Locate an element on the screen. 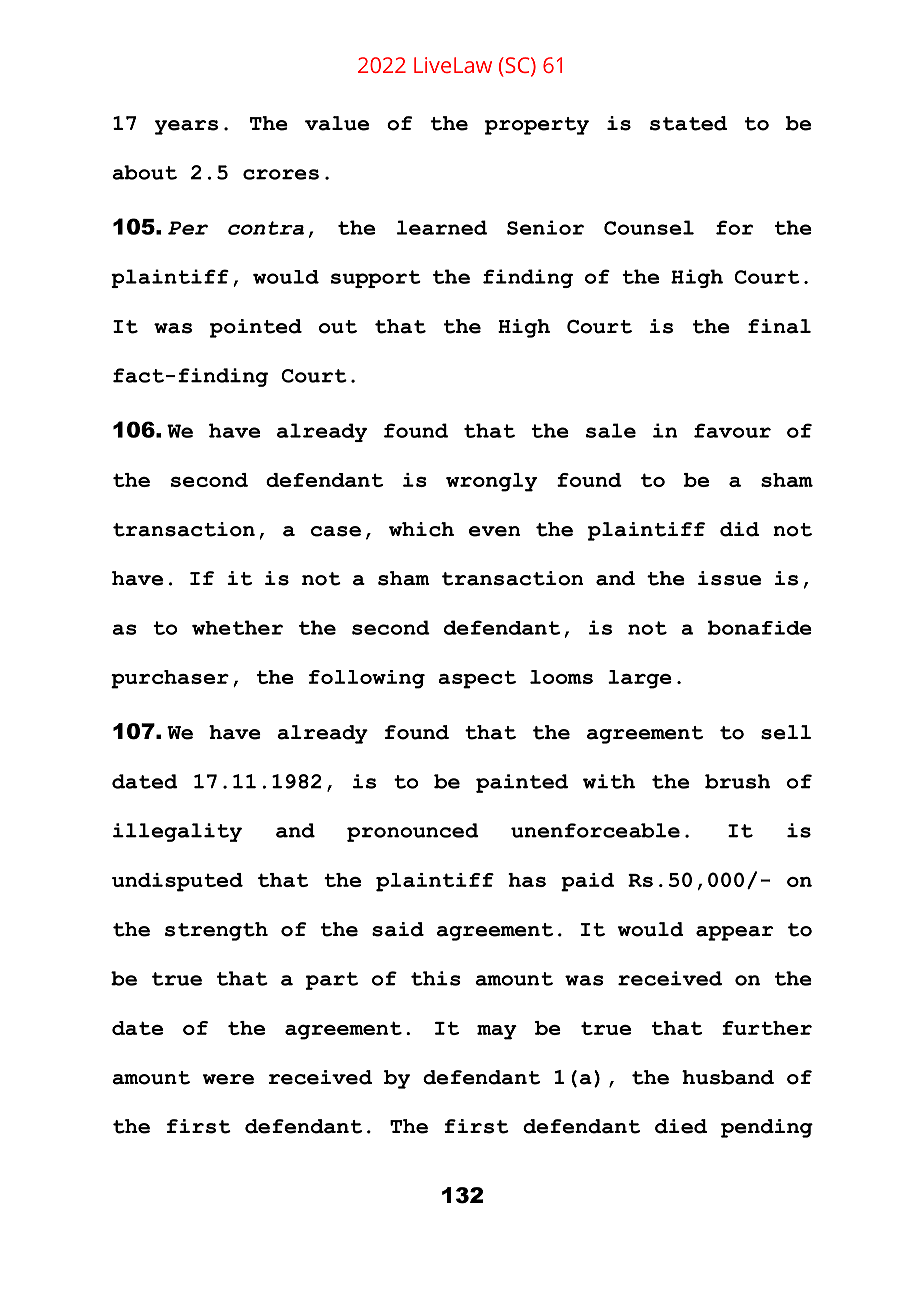 The width and height of the screenshot is (924, 1308). bonafide is located at coordinates (760, 627).
